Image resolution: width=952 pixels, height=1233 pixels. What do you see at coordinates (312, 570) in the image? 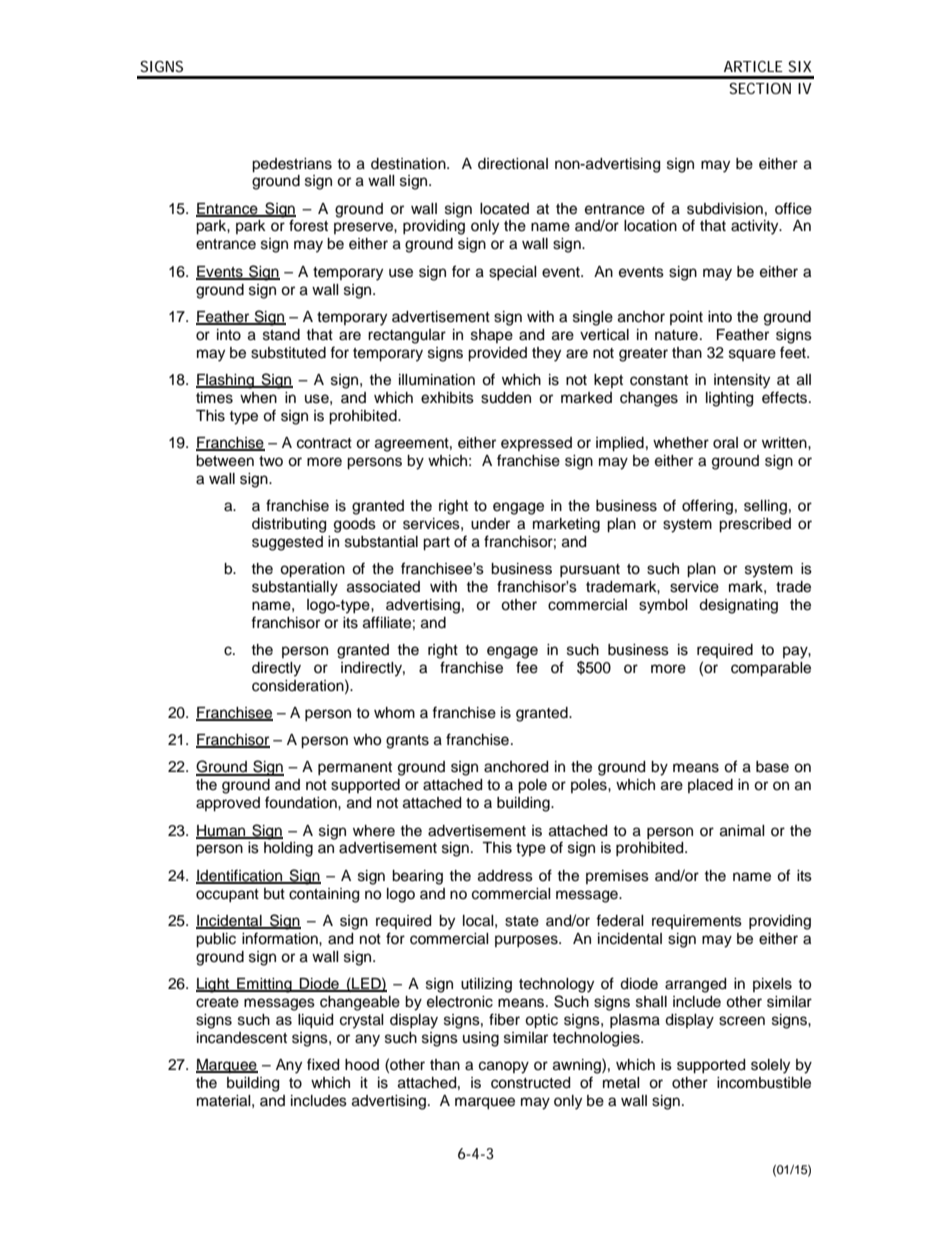
I see `operation` at bounding box center [312, 570].
